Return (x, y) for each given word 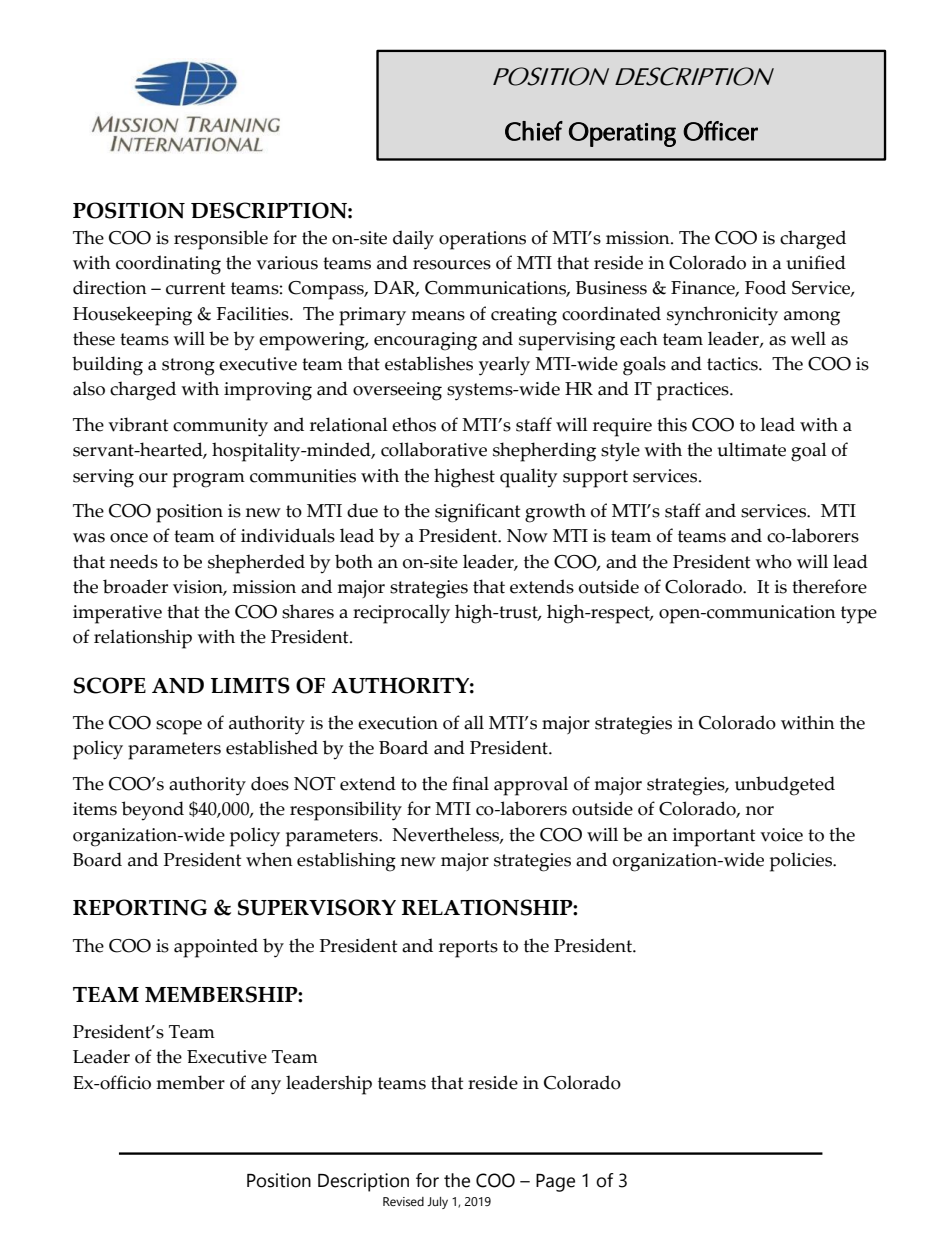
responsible (221, 240)
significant (477, 513)
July (437, 1203)
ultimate (751, 449)
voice (781, 835)
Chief (534, 131)
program (209, 480)
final (470, 783)
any (266, 1087)
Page (555, 1183)
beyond (153, 811)
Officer (720, 131)
